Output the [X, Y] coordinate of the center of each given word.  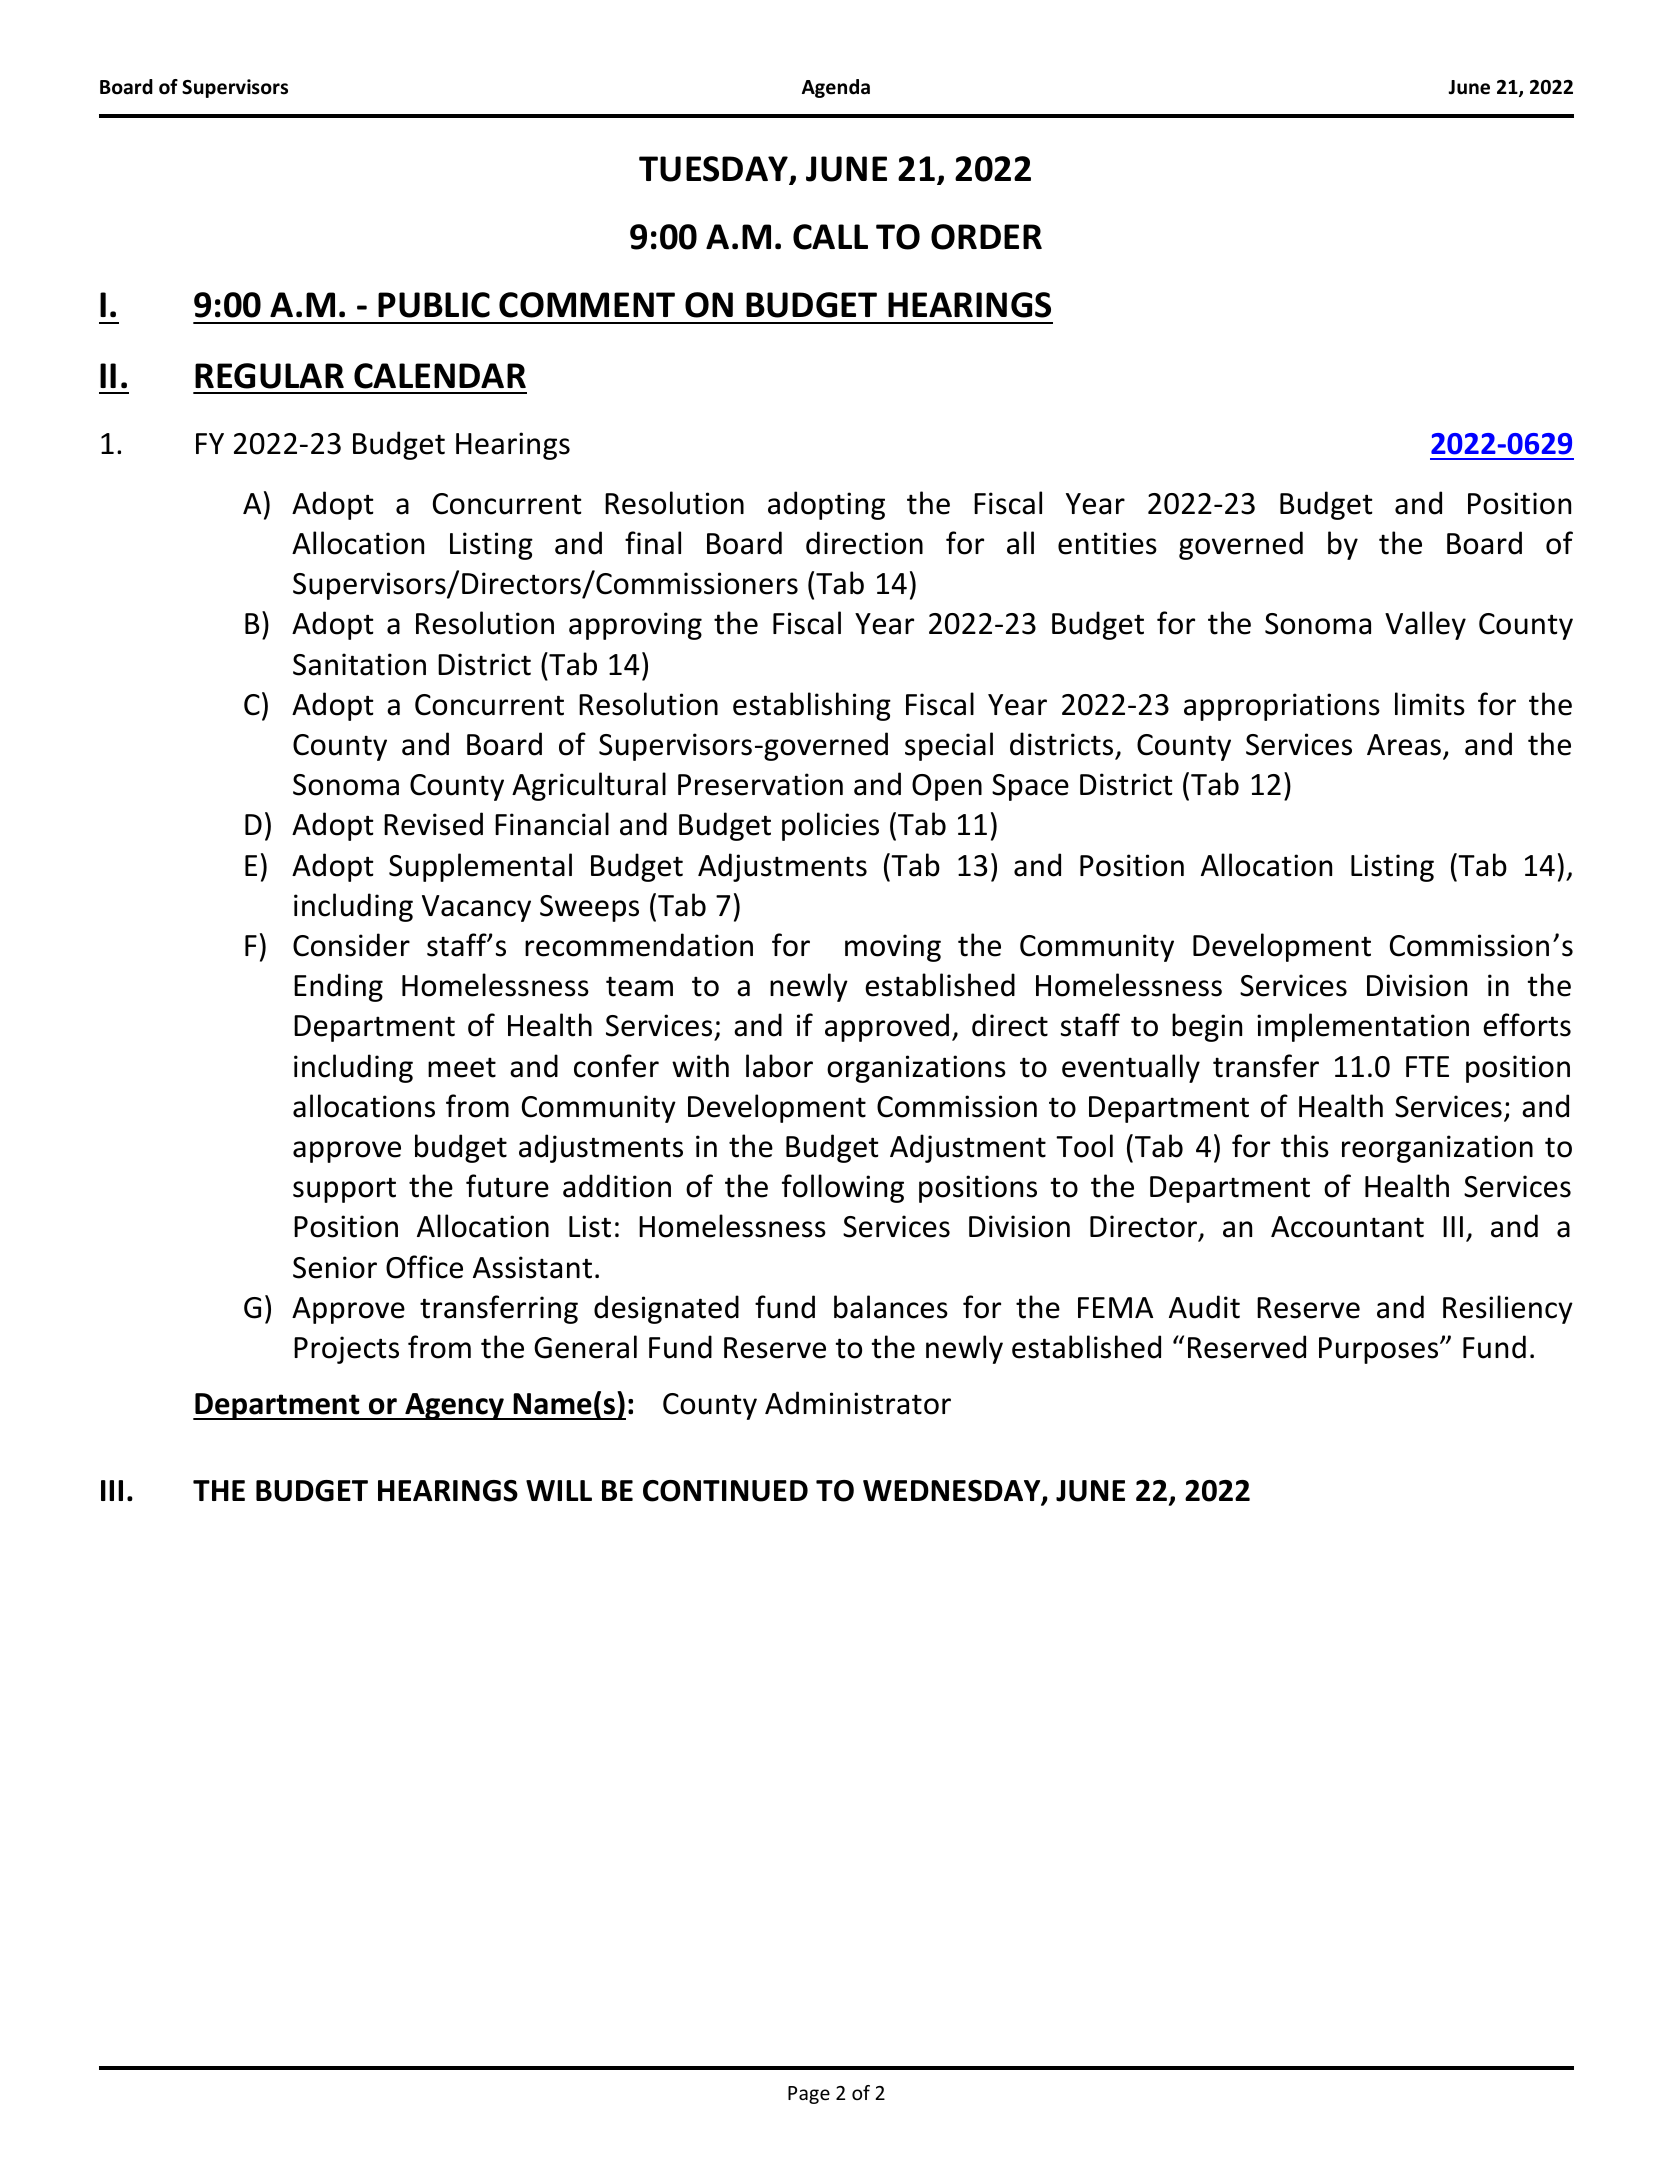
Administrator [858, 1403]
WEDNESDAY [953, 1492]
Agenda [836, 88]
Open [947, 787]
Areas [1404, 745]
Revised [433, 824]
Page [809, 2095]
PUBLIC [434, 305]
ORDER [986, 237]
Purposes [1380, 1350]
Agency [454, 1406]
